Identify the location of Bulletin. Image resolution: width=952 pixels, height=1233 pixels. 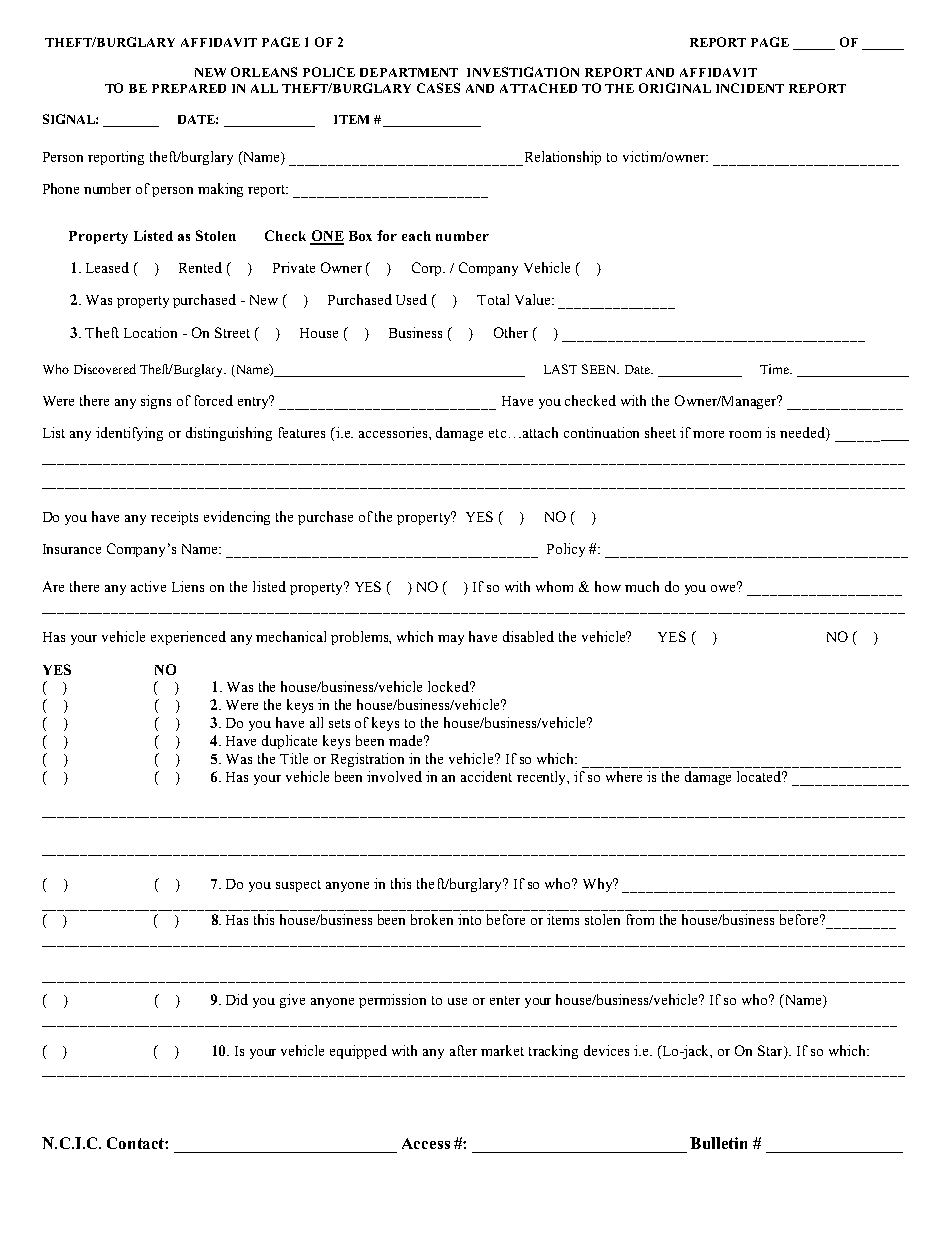
(718, 1143).
